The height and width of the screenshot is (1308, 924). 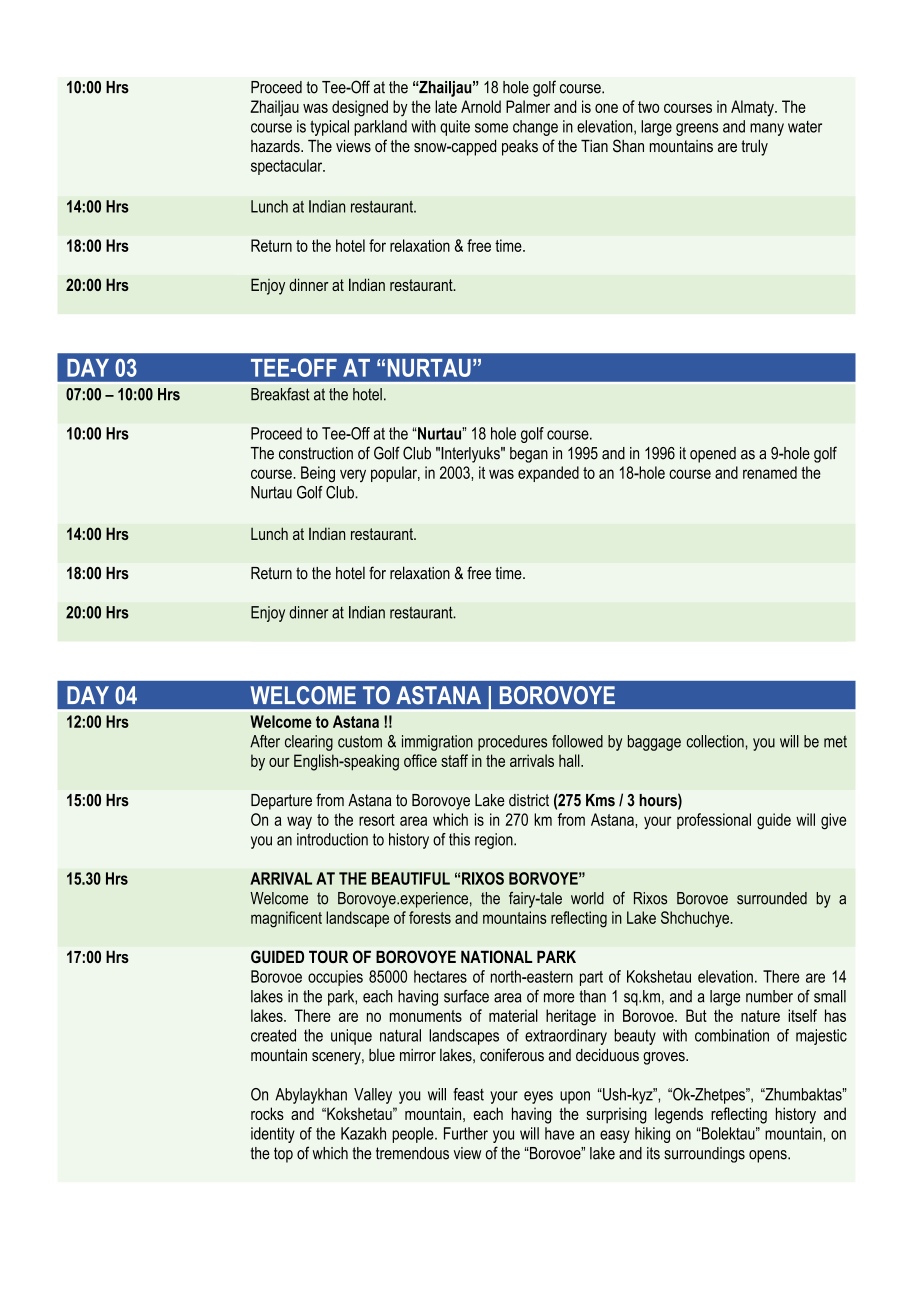 I want to click on have, so click(x=559, y=1133).
